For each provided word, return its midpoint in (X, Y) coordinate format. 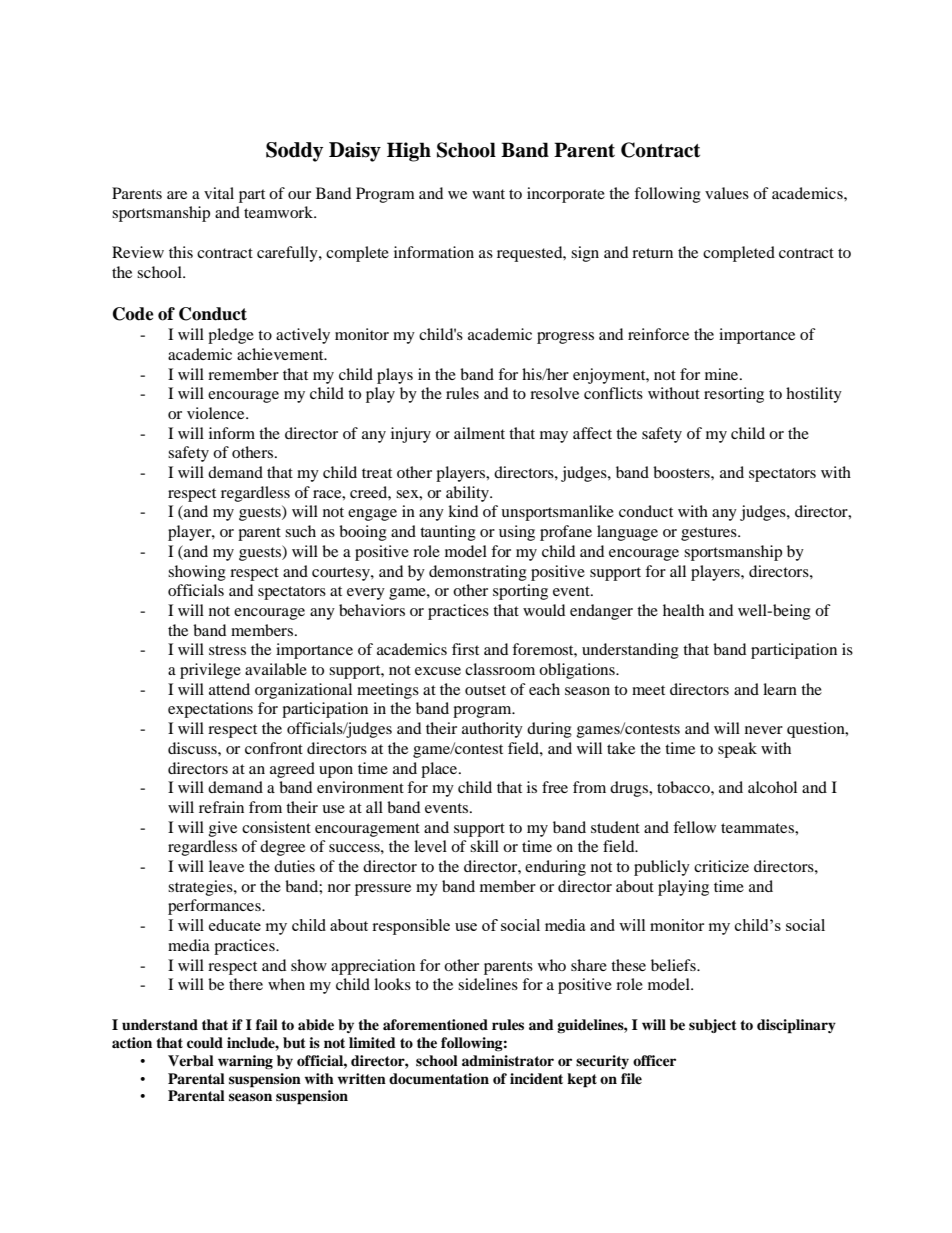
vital (219, 193)
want (488, 194)
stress (227, 650)
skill (484, 846)
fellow (694, 827)
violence (217, 413)
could (205, 1043)
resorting (734, 395)
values (727, 193)
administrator (508, 1060)
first (465, 649)
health (683, 610)
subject (713, 1026)
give (223, 829)
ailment (479, 433)
